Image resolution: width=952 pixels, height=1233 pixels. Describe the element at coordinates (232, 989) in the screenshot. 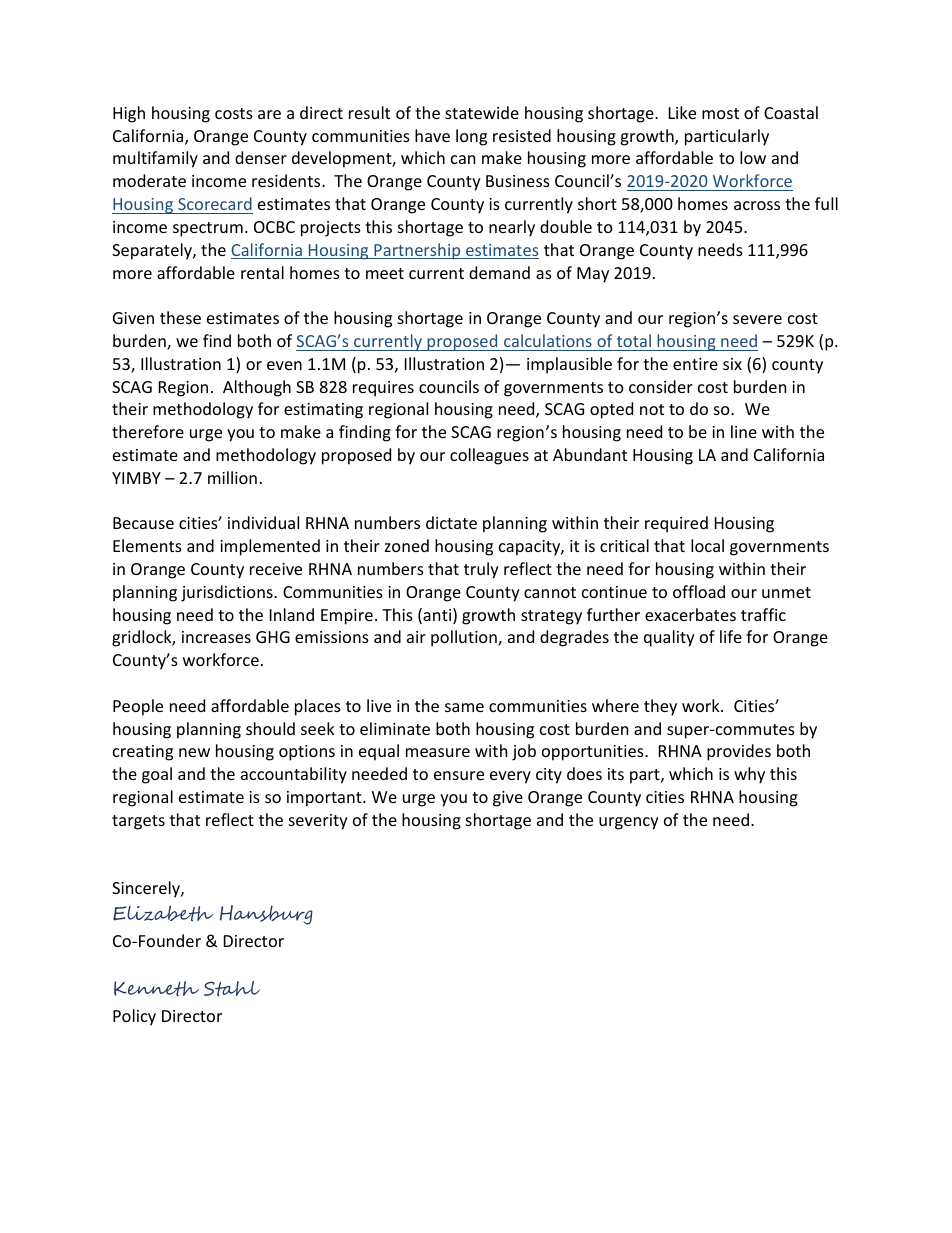

I see `Stahl` at that location.
